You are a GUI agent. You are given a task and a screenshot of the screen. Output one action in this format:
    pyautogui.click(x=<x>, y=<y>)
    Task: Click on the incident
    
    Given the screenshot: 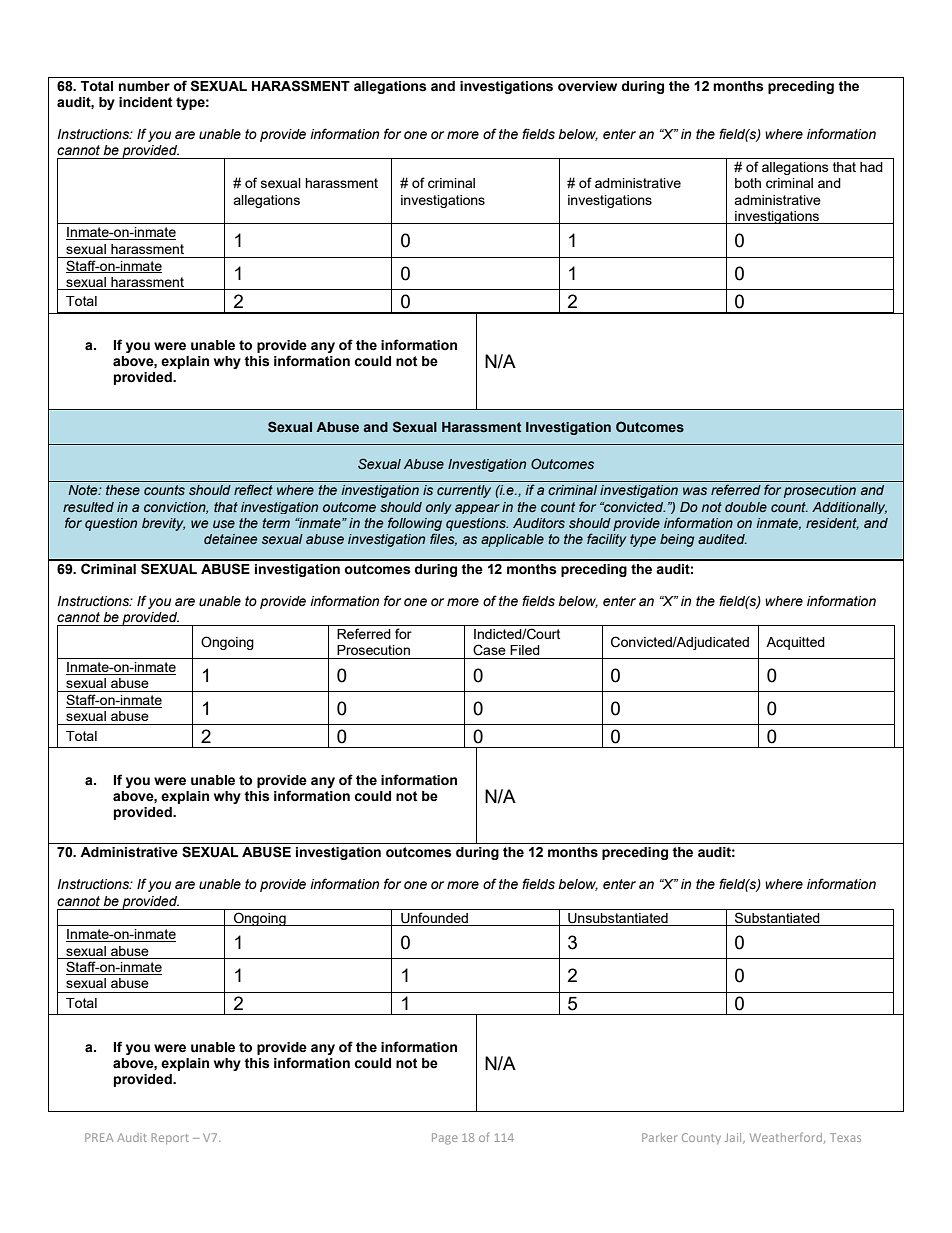 What is the action you would take?
    pyautogui.click(x=146, y=102)
